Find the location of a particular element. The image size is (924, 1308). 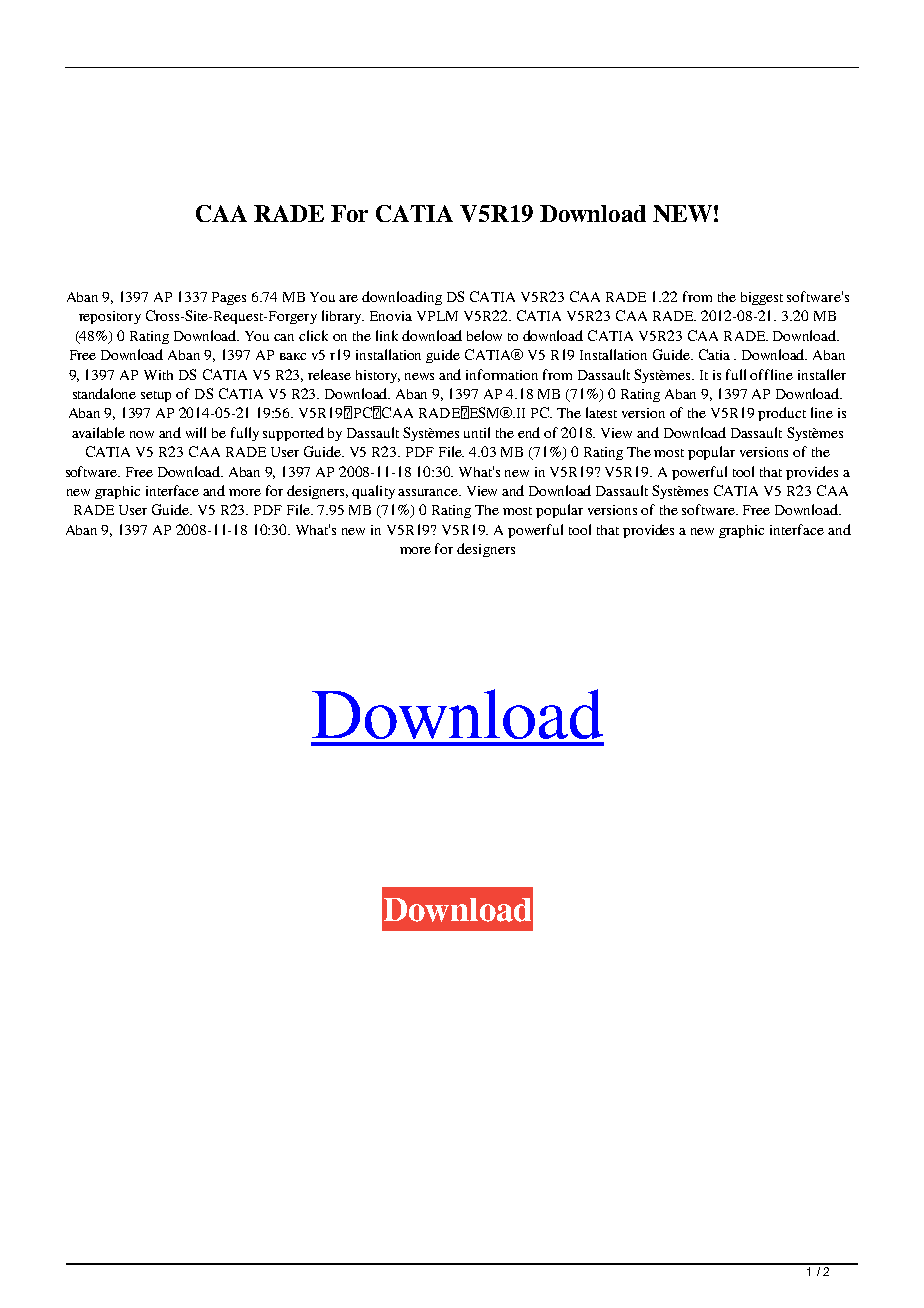

installer is located at coordinates (822, 374).
